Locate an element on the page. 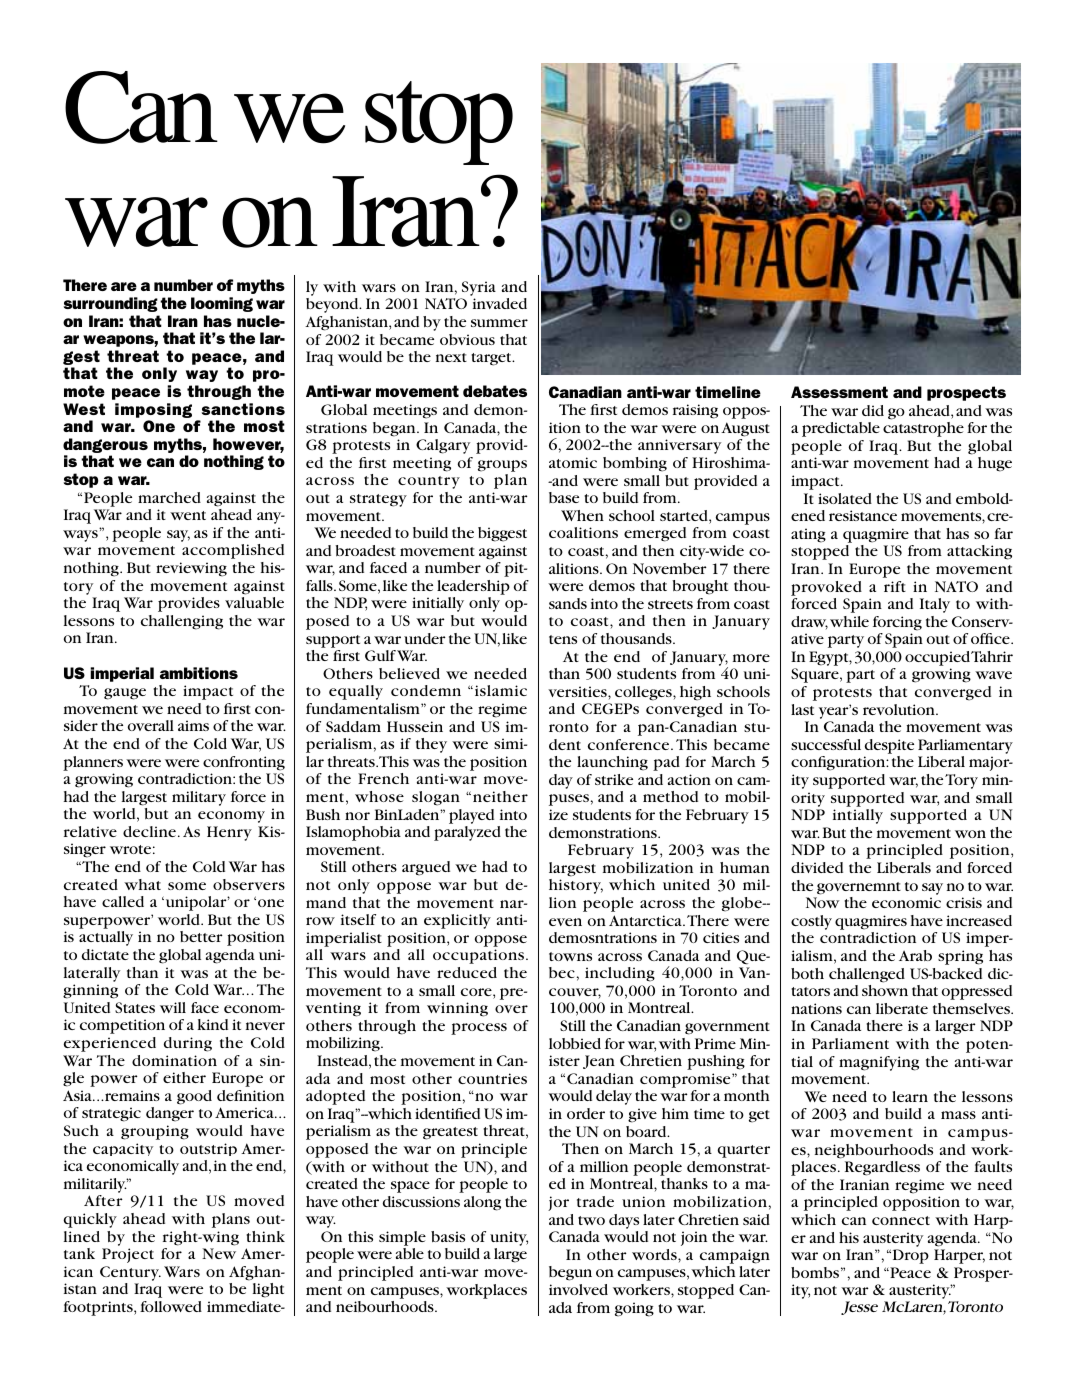 This document has height=1393, width=1076. countries is located at coordinates (492, 1078).
